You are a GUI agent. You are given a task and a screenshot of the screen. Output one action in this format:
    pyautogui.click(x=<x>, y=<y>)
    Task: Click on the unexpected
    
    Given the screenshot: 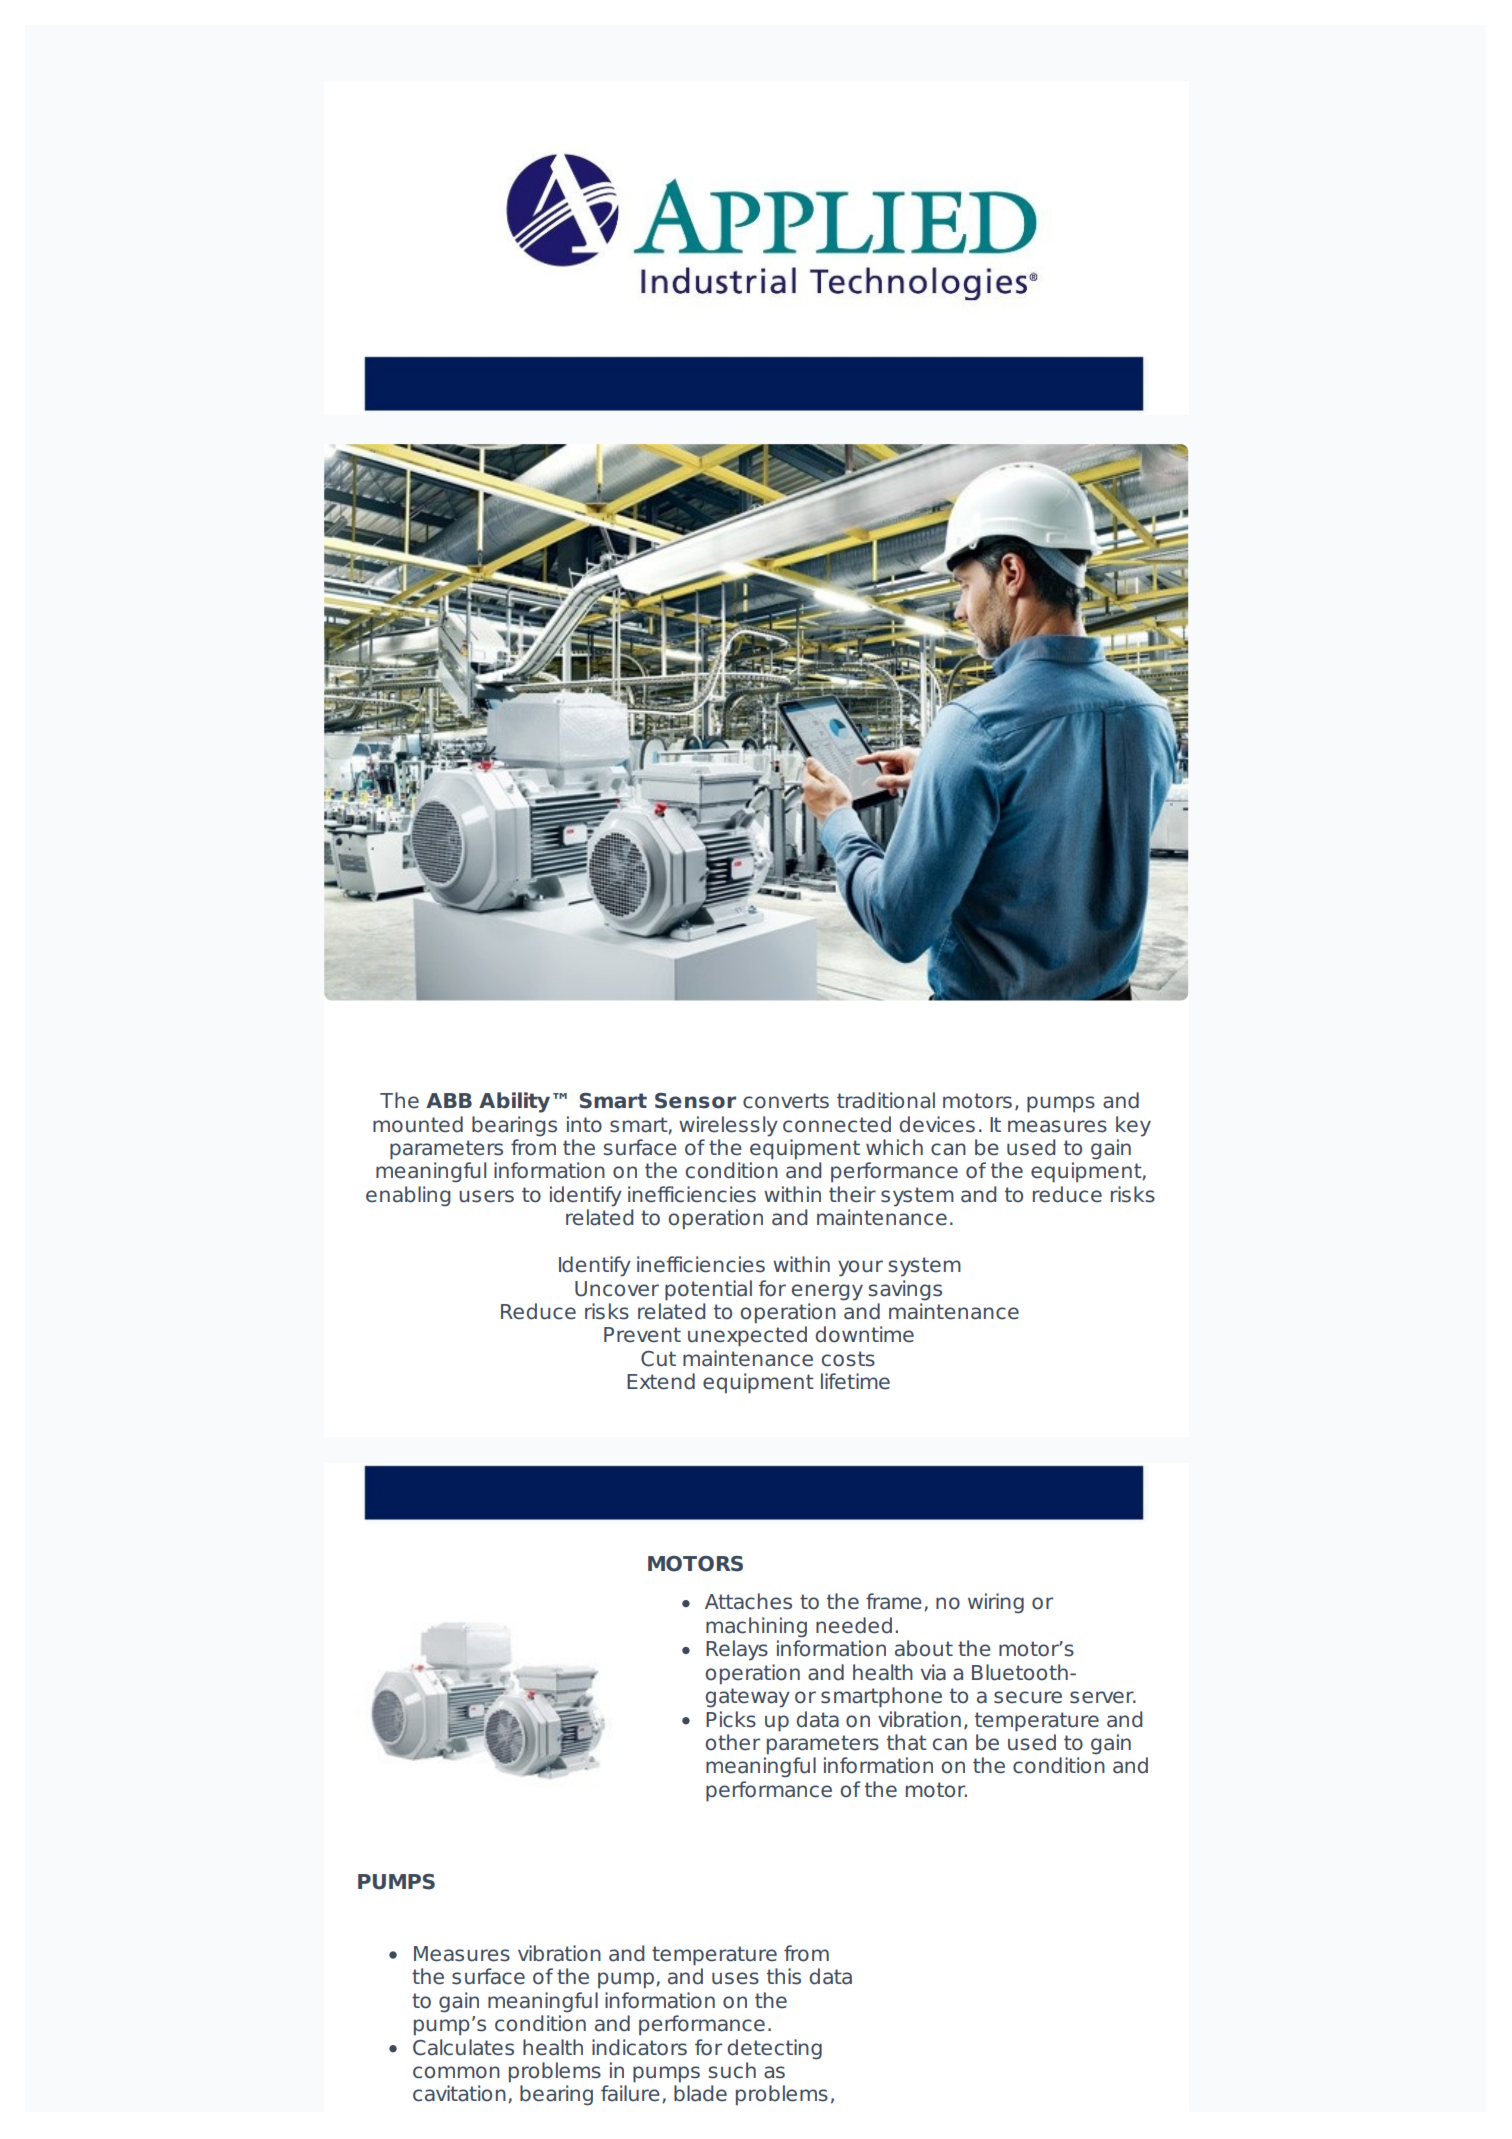 What is the action you would take?
    pyautogui.click(x=747, y=1336)
